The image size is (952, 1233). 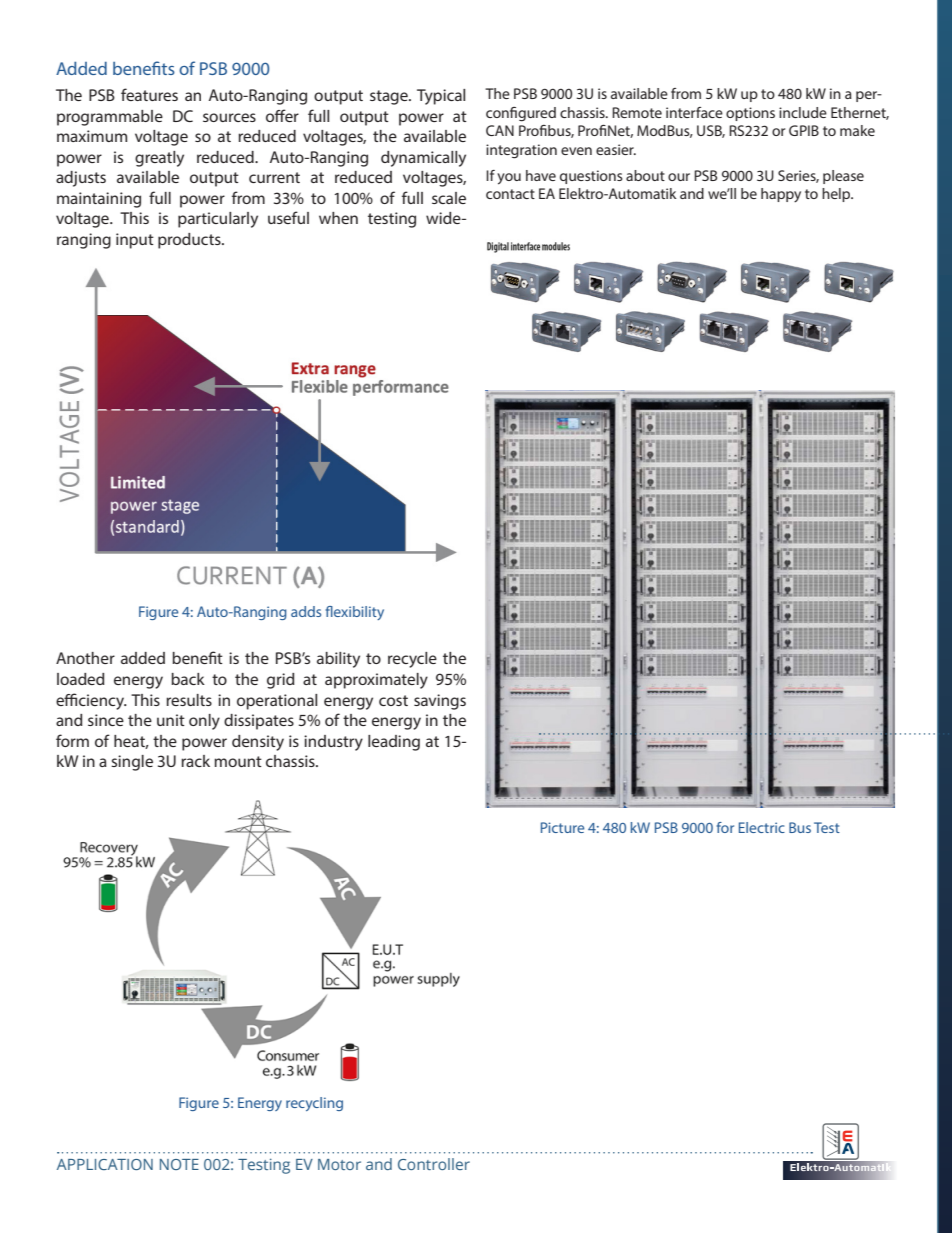 What do you see at coordinates (159, 159) in the page?
I see `greatly` at bounding box center [159, 159].
